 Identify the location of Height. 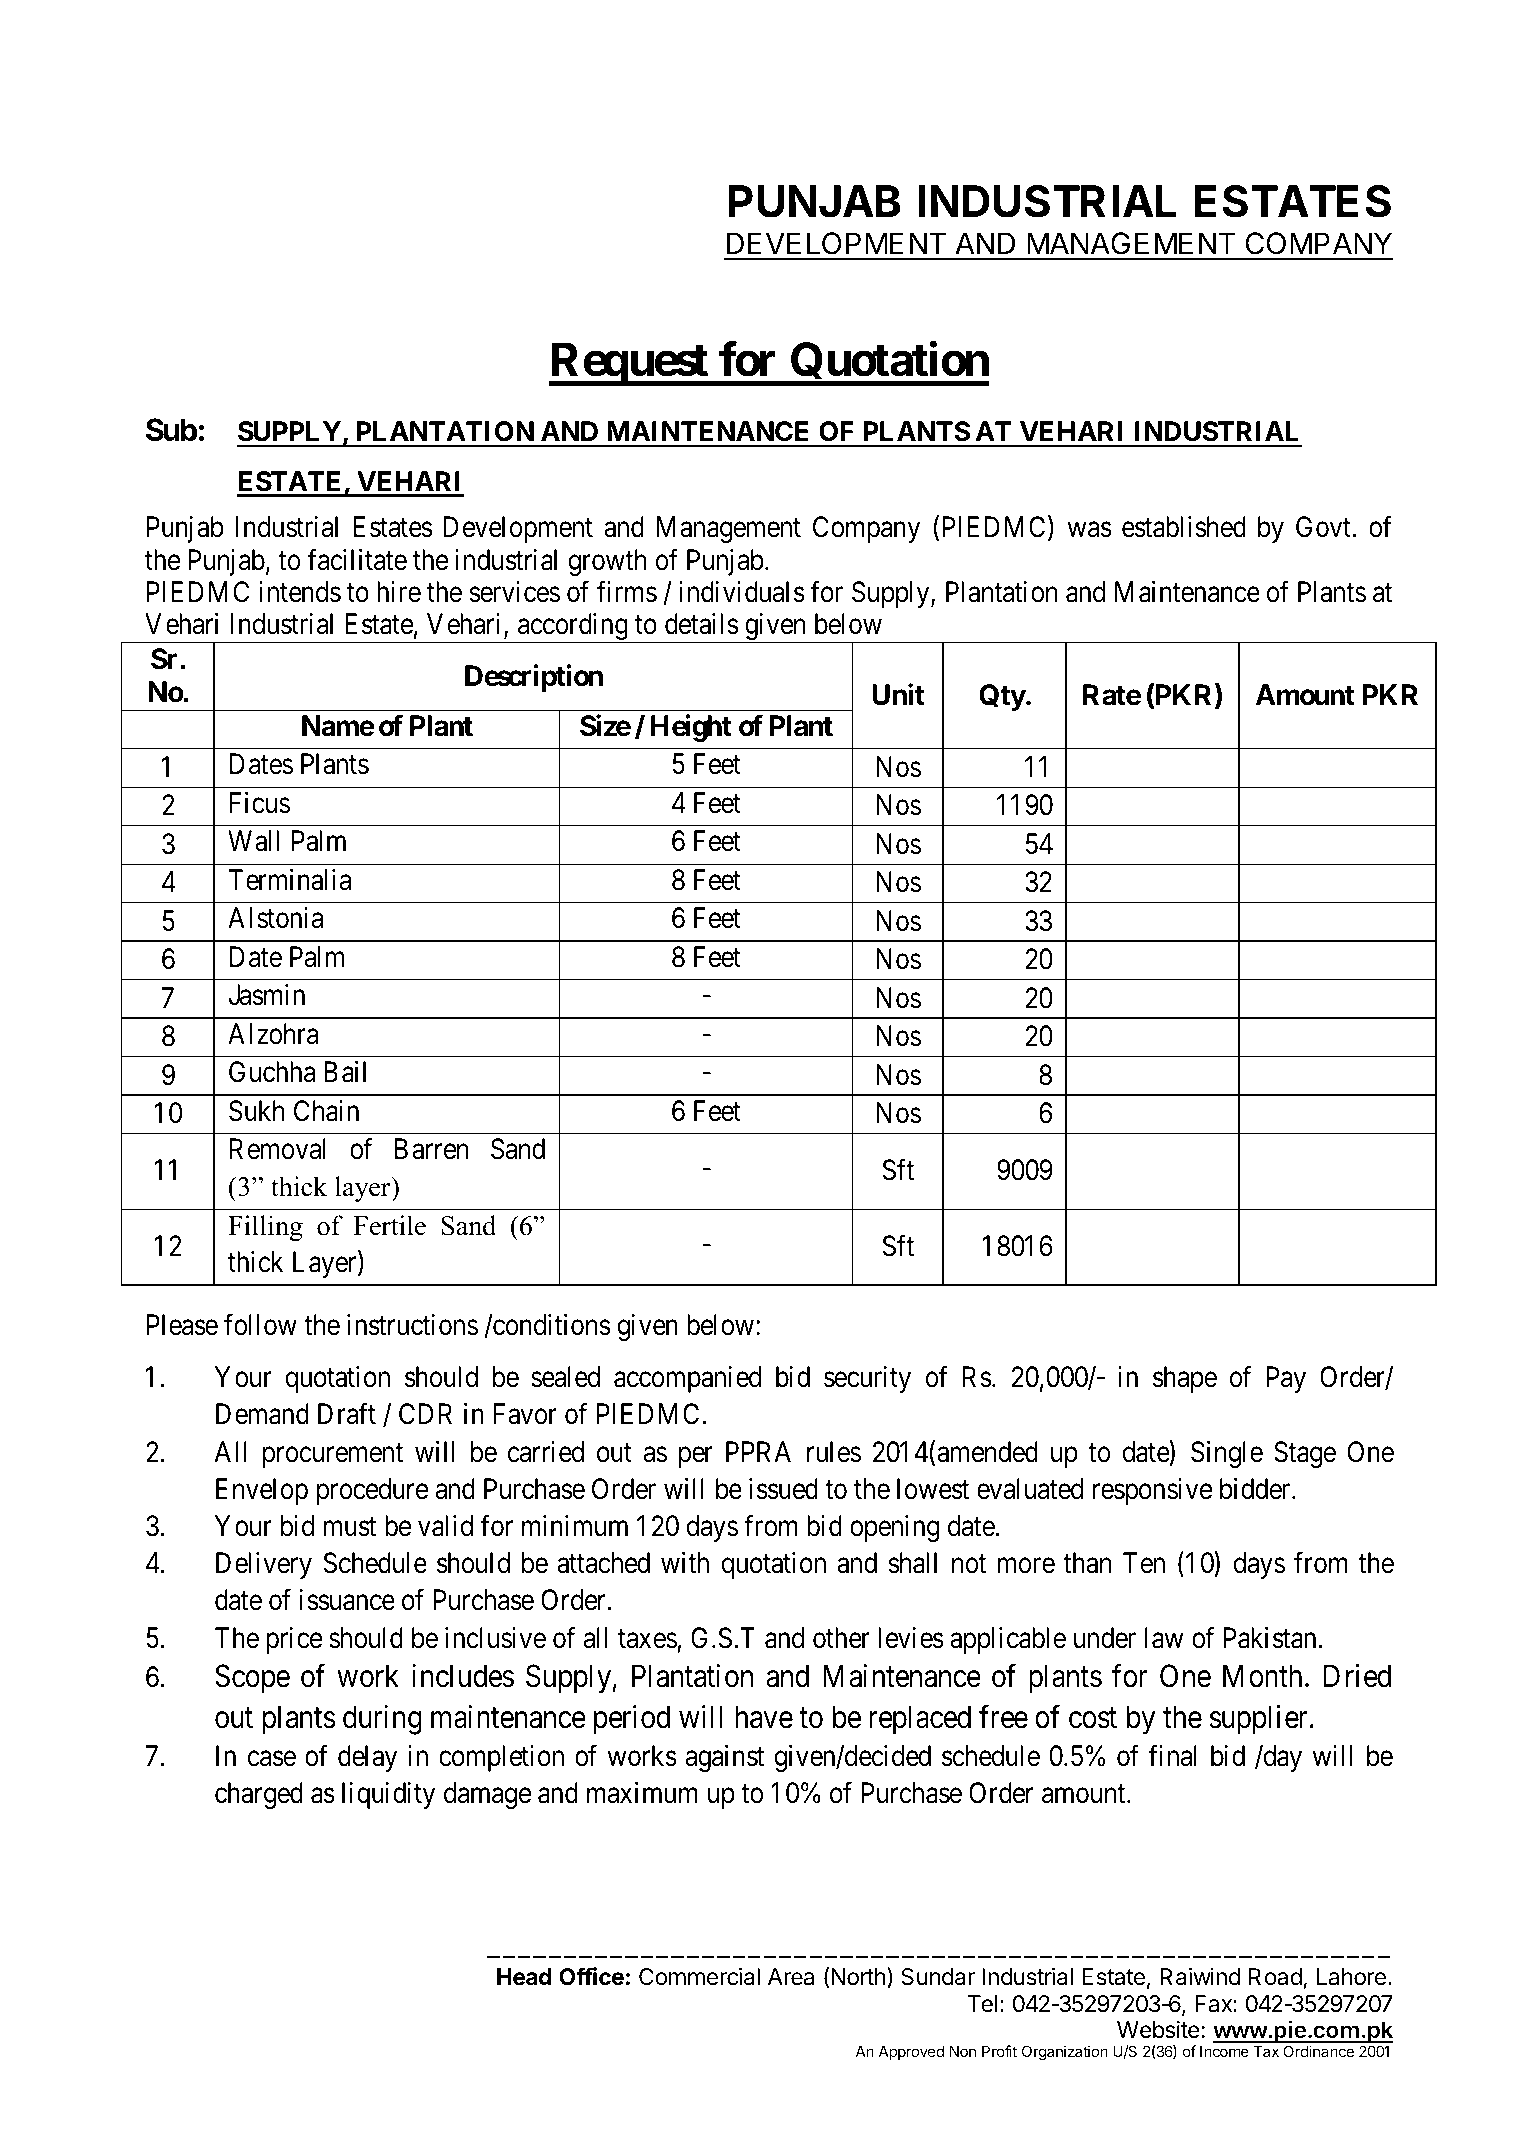
(691, 728).
